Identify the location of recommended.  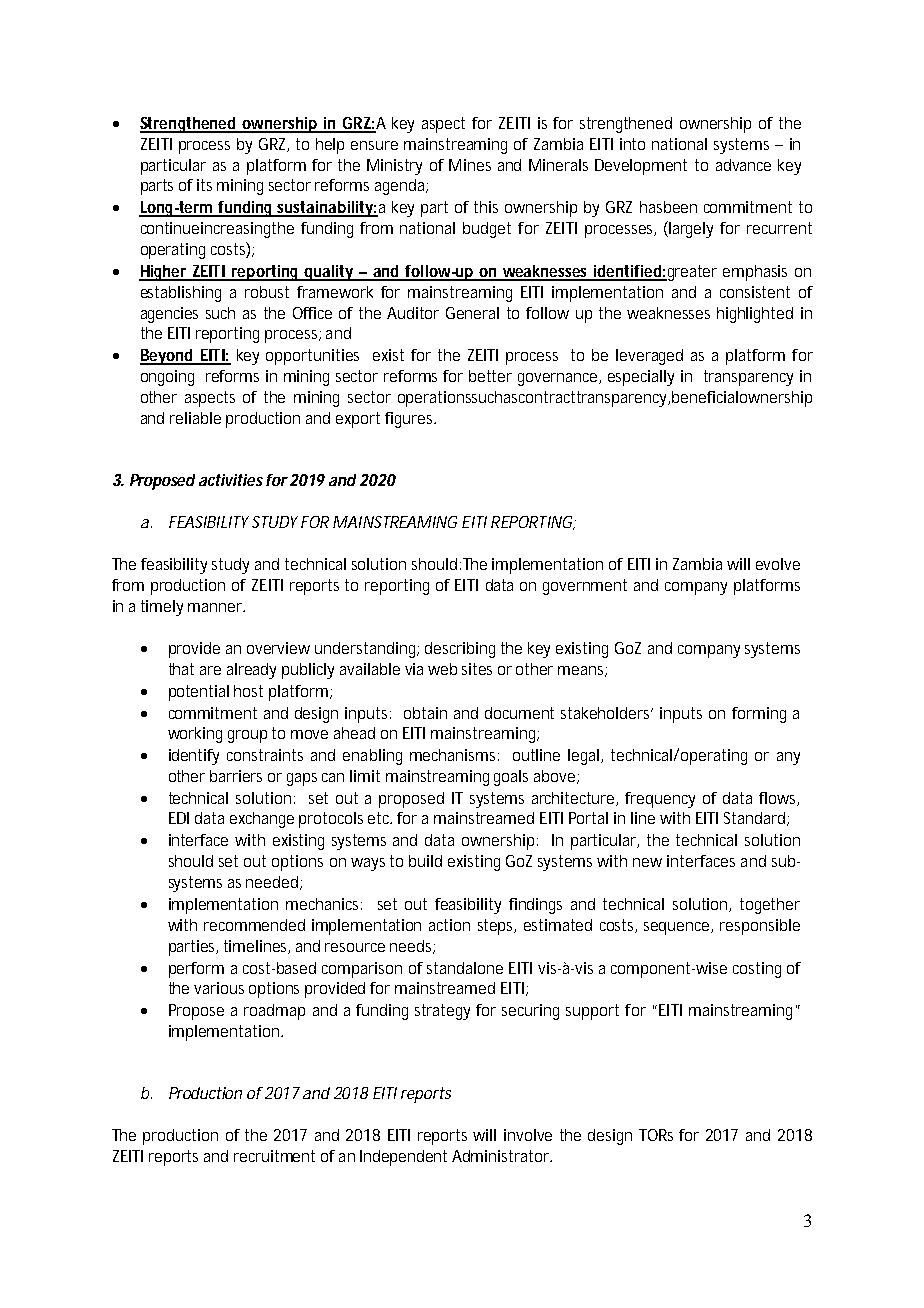
(254, 925).
